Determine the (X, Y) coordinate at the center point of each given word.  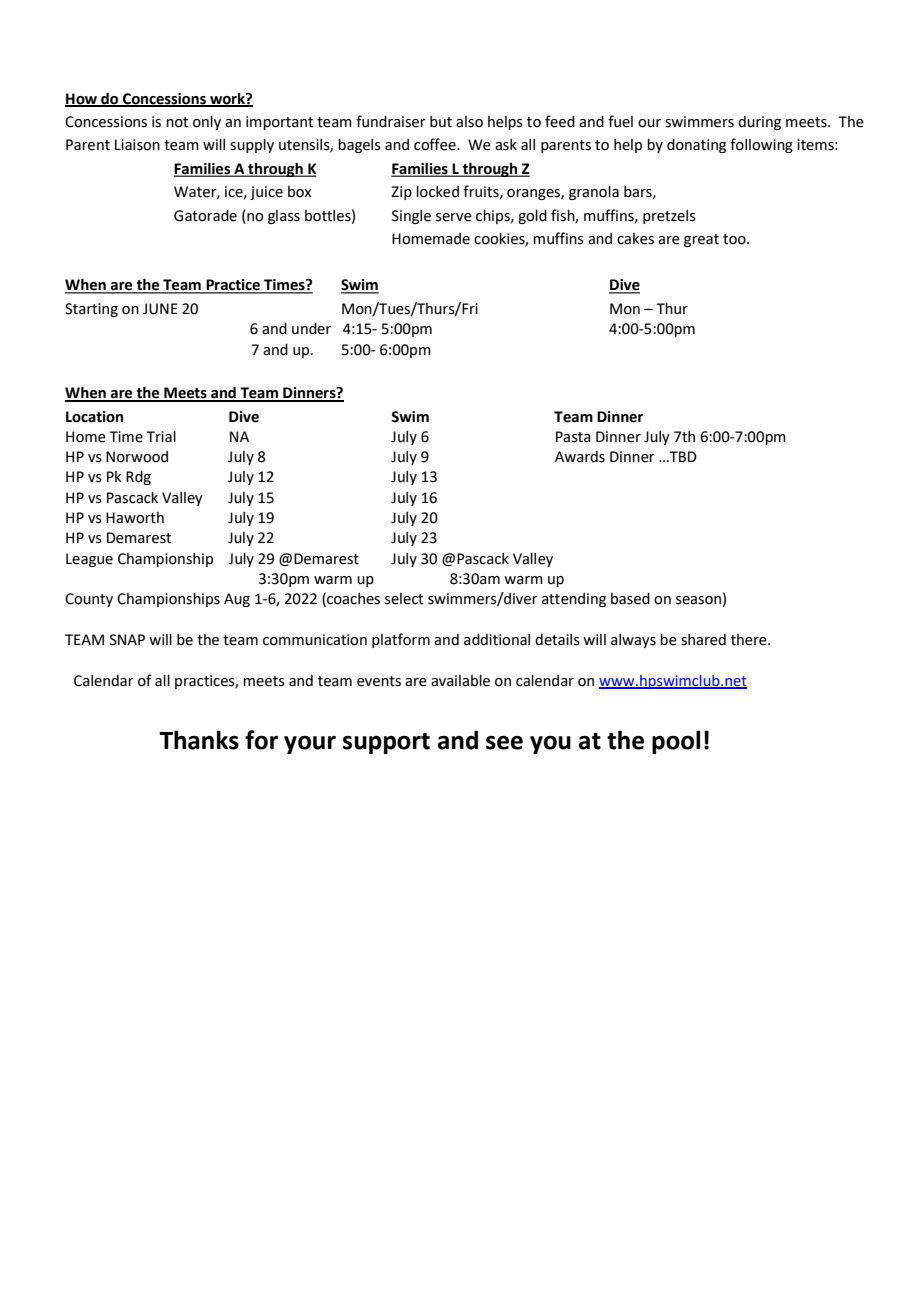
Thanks (199, 740)
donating (696, 146)
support (386, 743)
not (177, 122)
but (441, 122)
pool (676, 742)
